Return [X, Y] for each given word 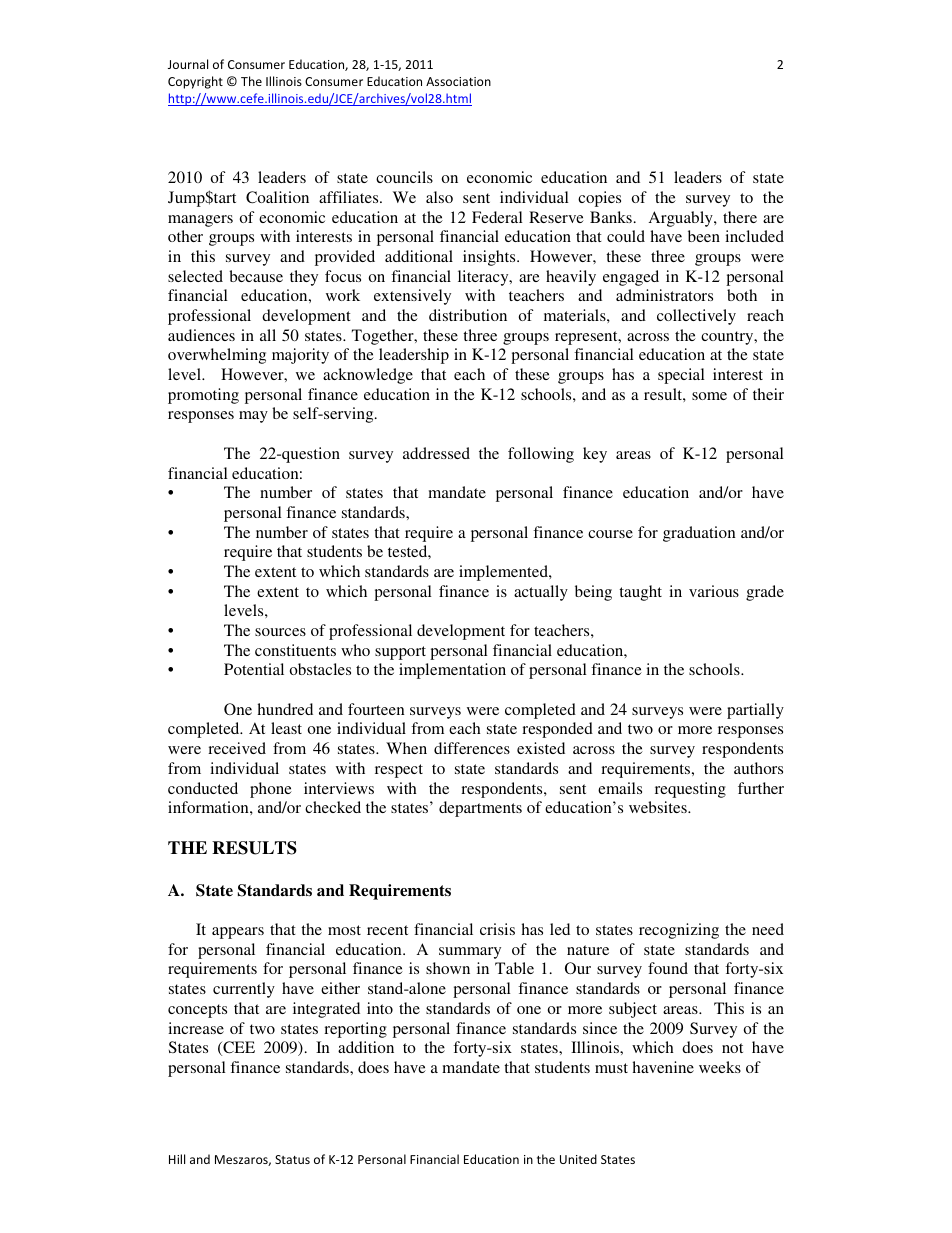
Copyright [195, 82]
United [578, 1159]
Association [458, 81]
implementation [452, 671]
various [714, 591]
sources [280, 632]
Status [292, 1159]
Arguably [682, 219]
